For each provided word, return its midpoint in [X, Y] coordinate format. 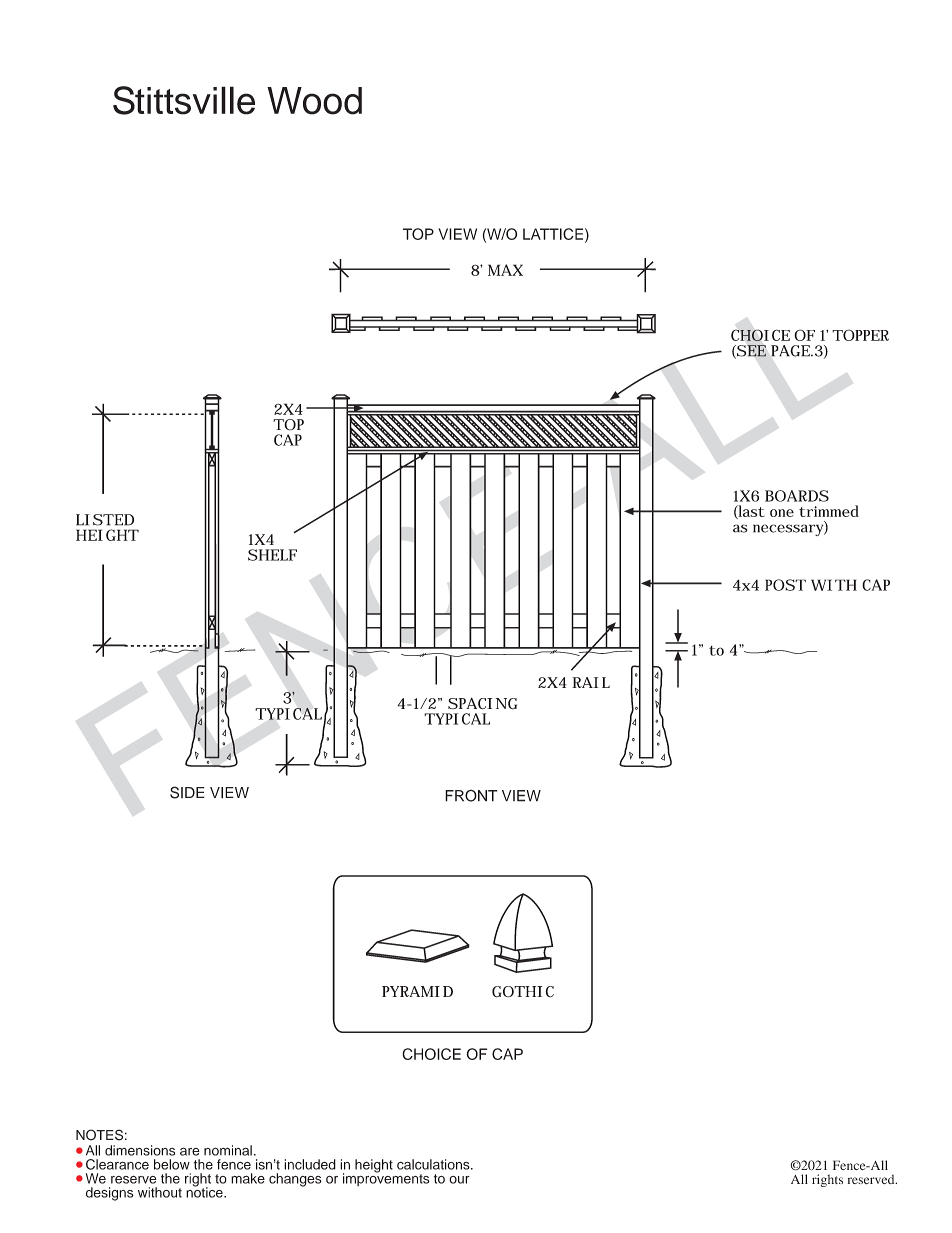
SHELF [272, 555]
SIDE [187, 792]
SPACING [482, 704]
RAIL [591, 682]
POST [785, 585]
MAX [505, 270]
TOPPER [860, 335]
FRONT [471, 796]
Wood [314, 101]
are [190, 1151]
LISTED [105, 520]
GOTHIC [523, 992]
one [782, 513]
